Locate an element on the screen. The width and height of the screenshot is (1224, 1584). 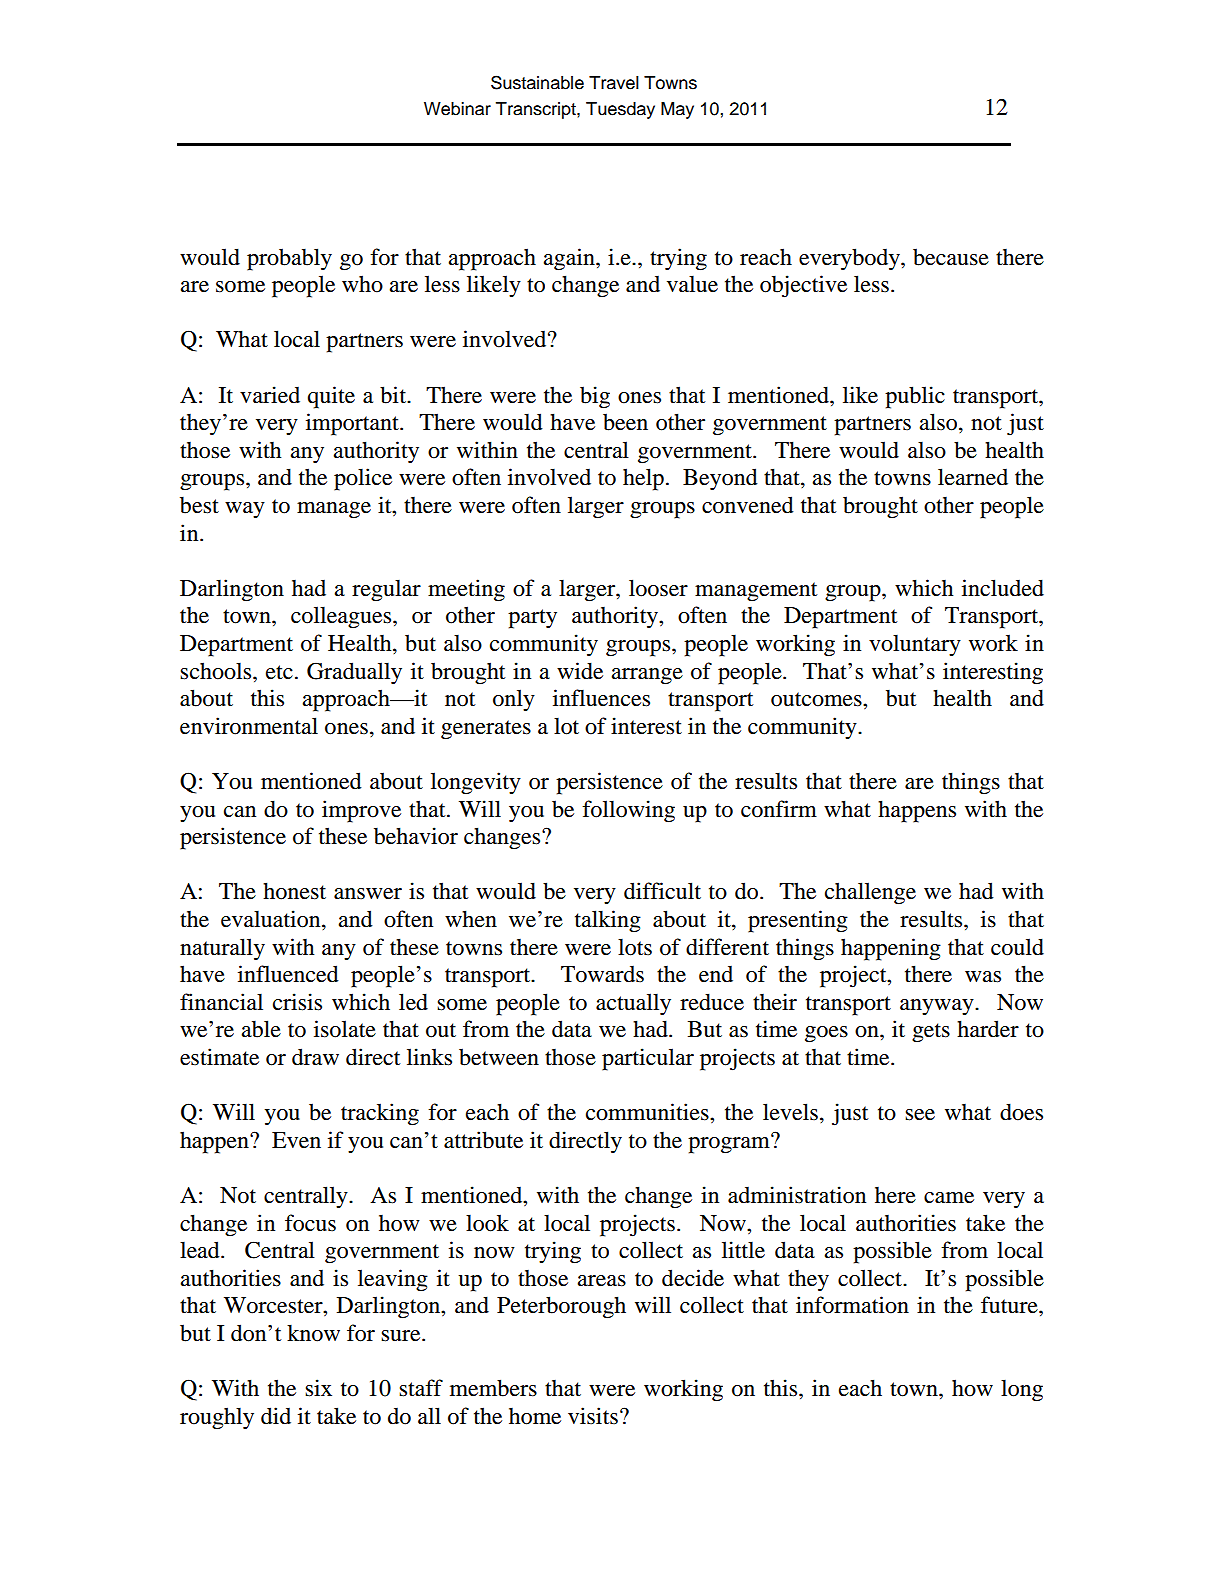
important is located at coordinates (353, 424).
